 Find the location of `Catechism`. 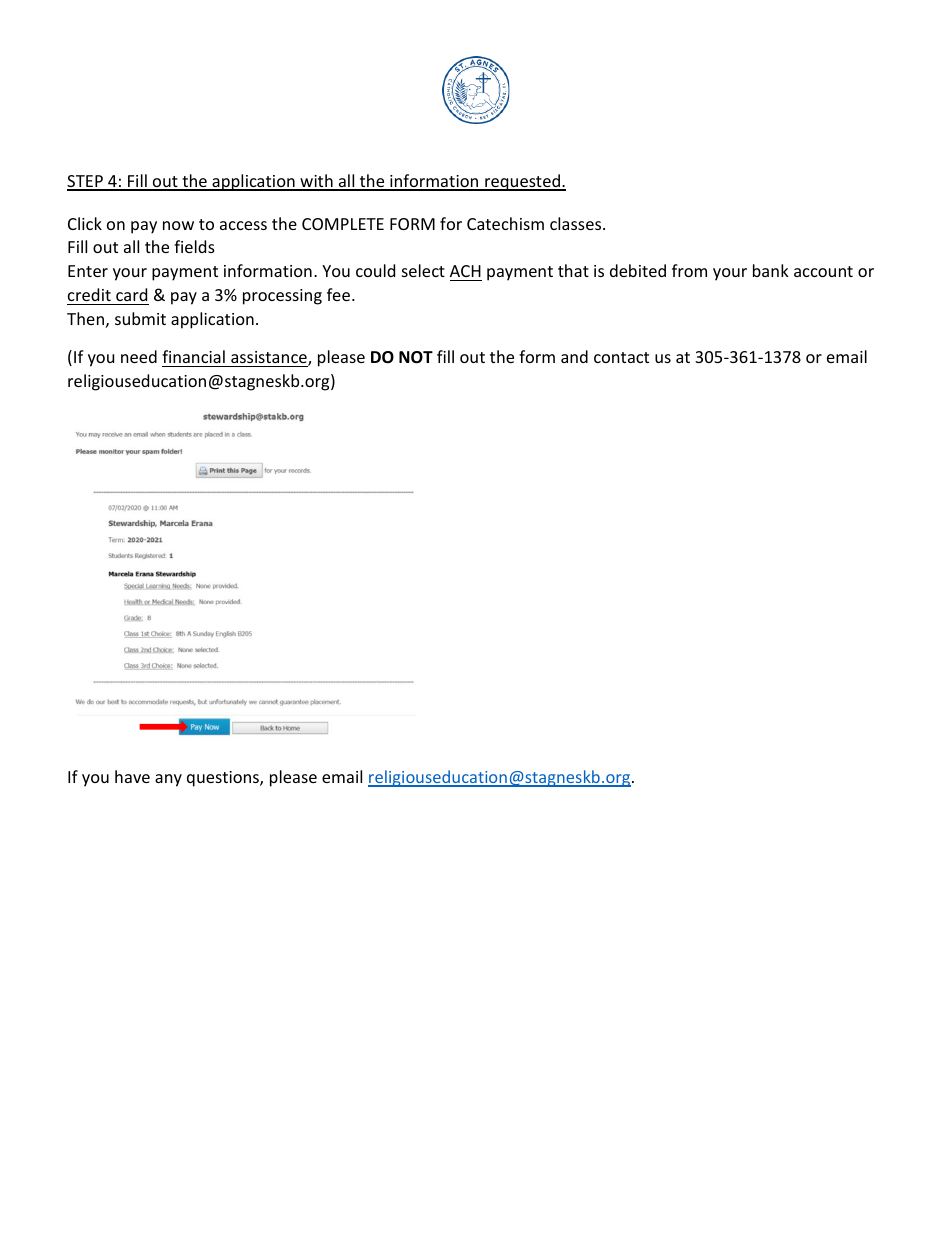

Catechism is located at coordinates (505, 223).
